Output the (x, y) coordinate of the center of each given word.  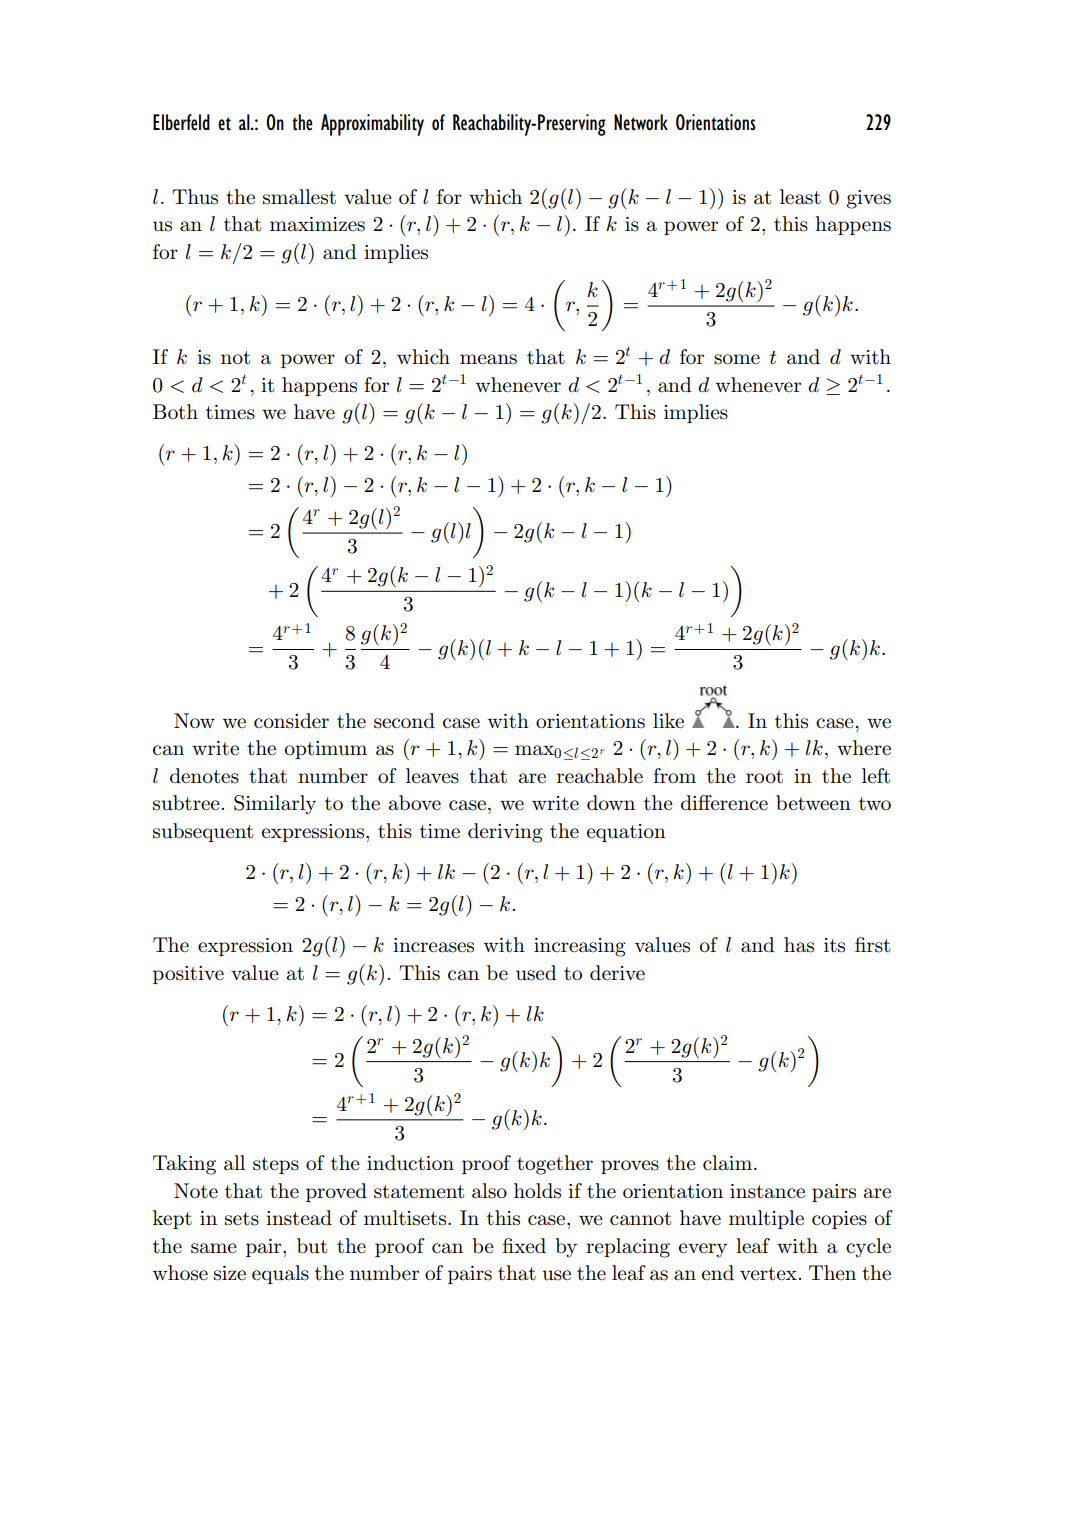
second (404, 721)
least (800, 197)
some (737, 359)
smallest (299, 197)
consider (291, 721)
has (799, 945)
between (813, 803)
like (668, 721)
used (536, 973)
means (488, 359)
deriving (505, 833)
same (214, 1248)
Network (641, 122)
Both (175, 412)
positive (188, 975)
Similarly (275, 805)
